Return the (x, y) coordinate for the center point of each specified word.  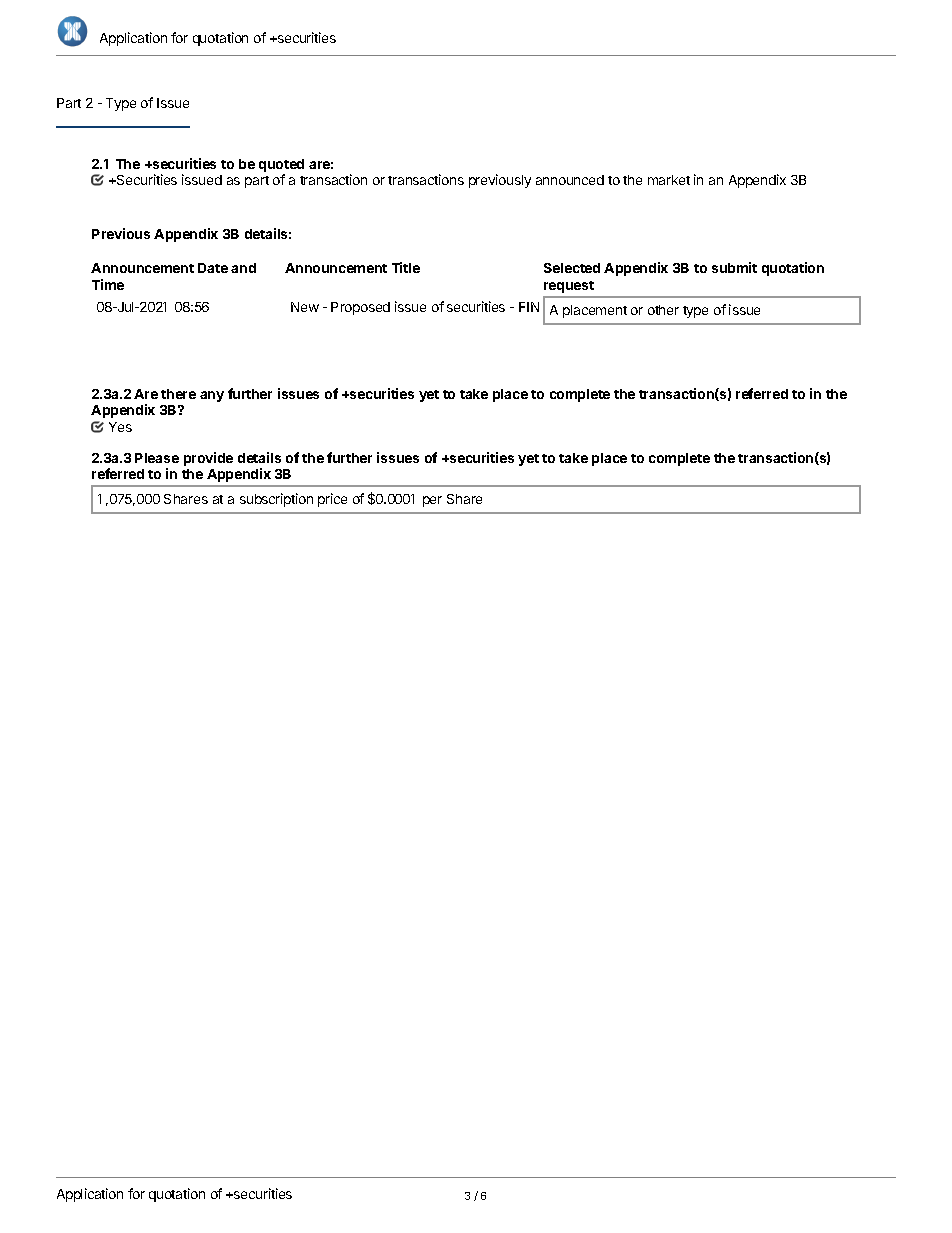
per (432, 501)
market (669, 180)
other (663, 310)
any (212, 396)
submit (734, 267)
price (332, 500)
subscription (276, 500)
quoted (281, 165)
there (178, 394)
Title (406, 267)
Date (213, 268)
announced (570, 180)
